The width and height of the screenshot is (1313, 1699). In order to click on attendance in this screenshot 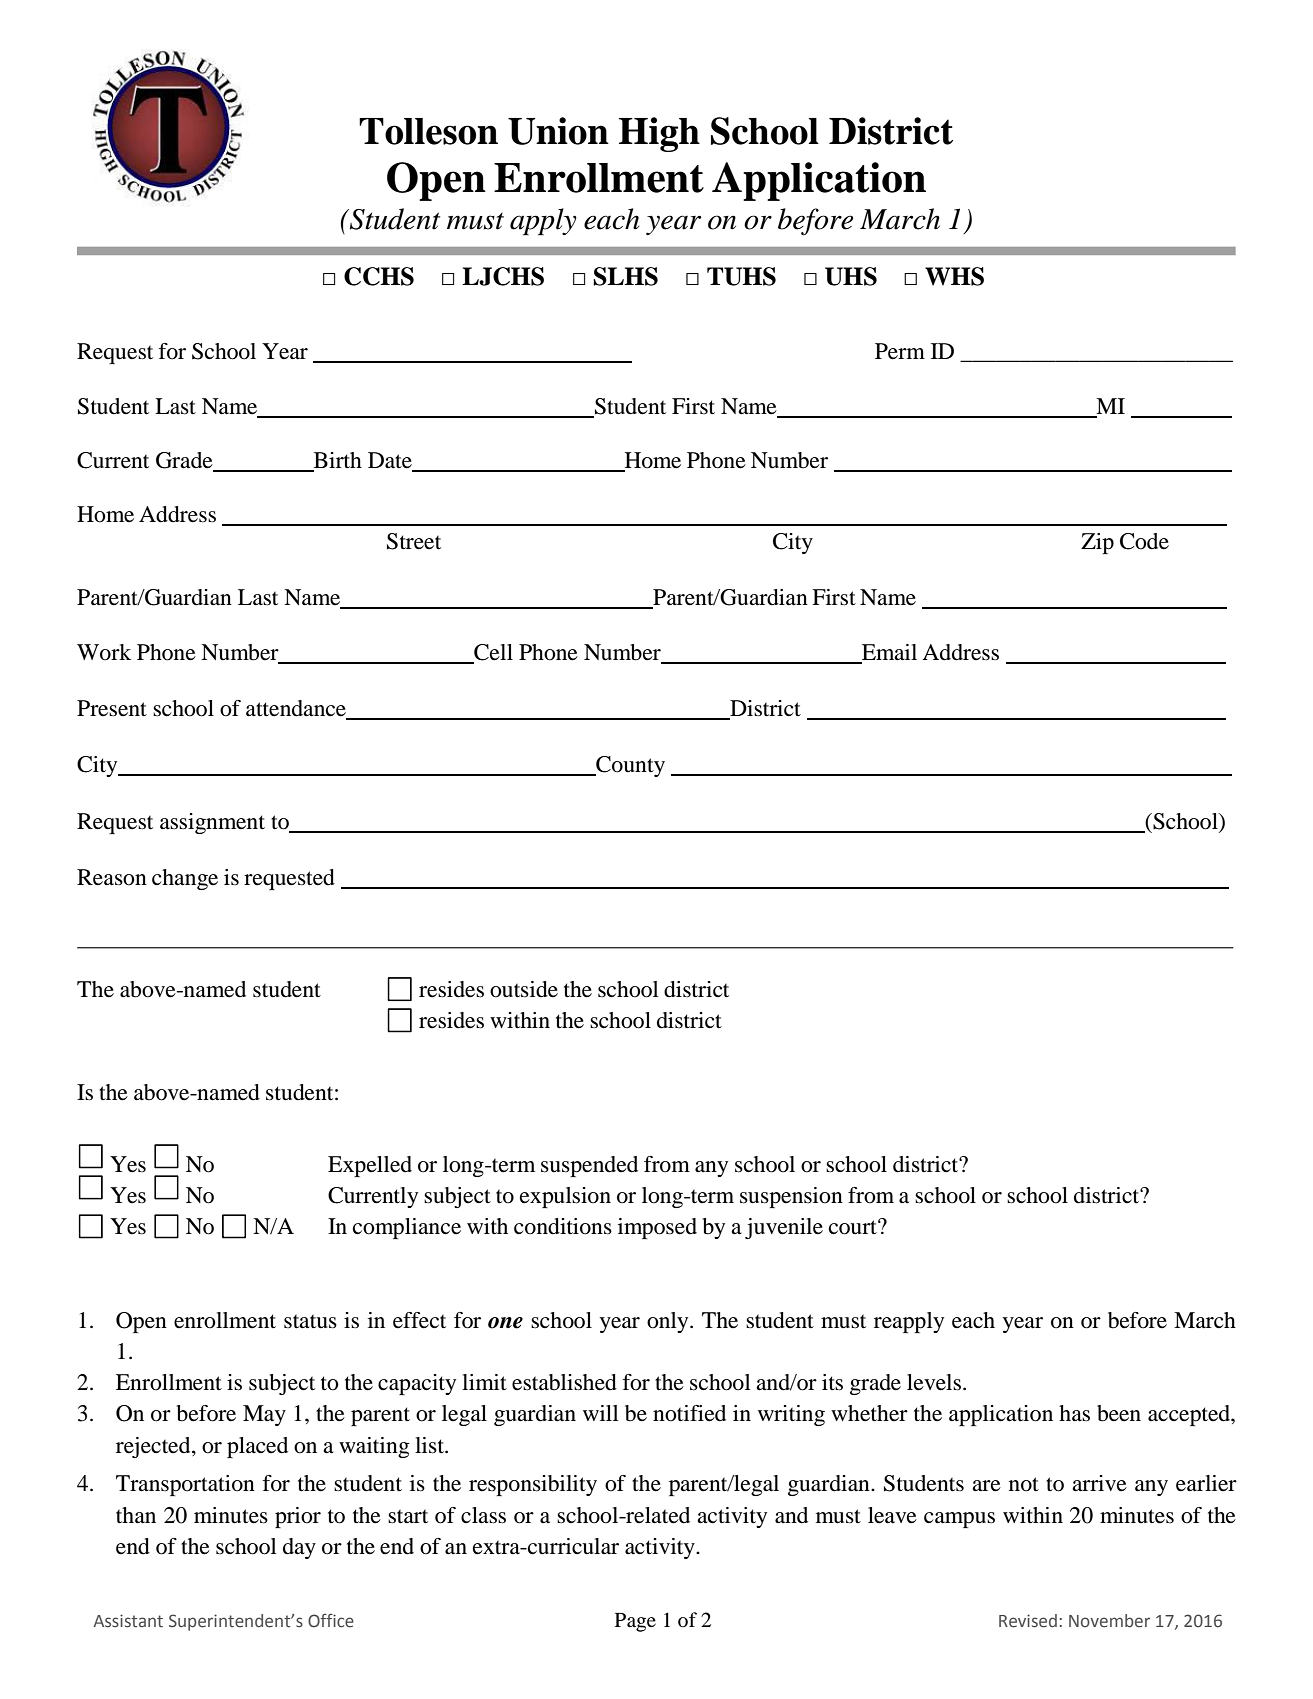, I will do `click(297, 709)`.
